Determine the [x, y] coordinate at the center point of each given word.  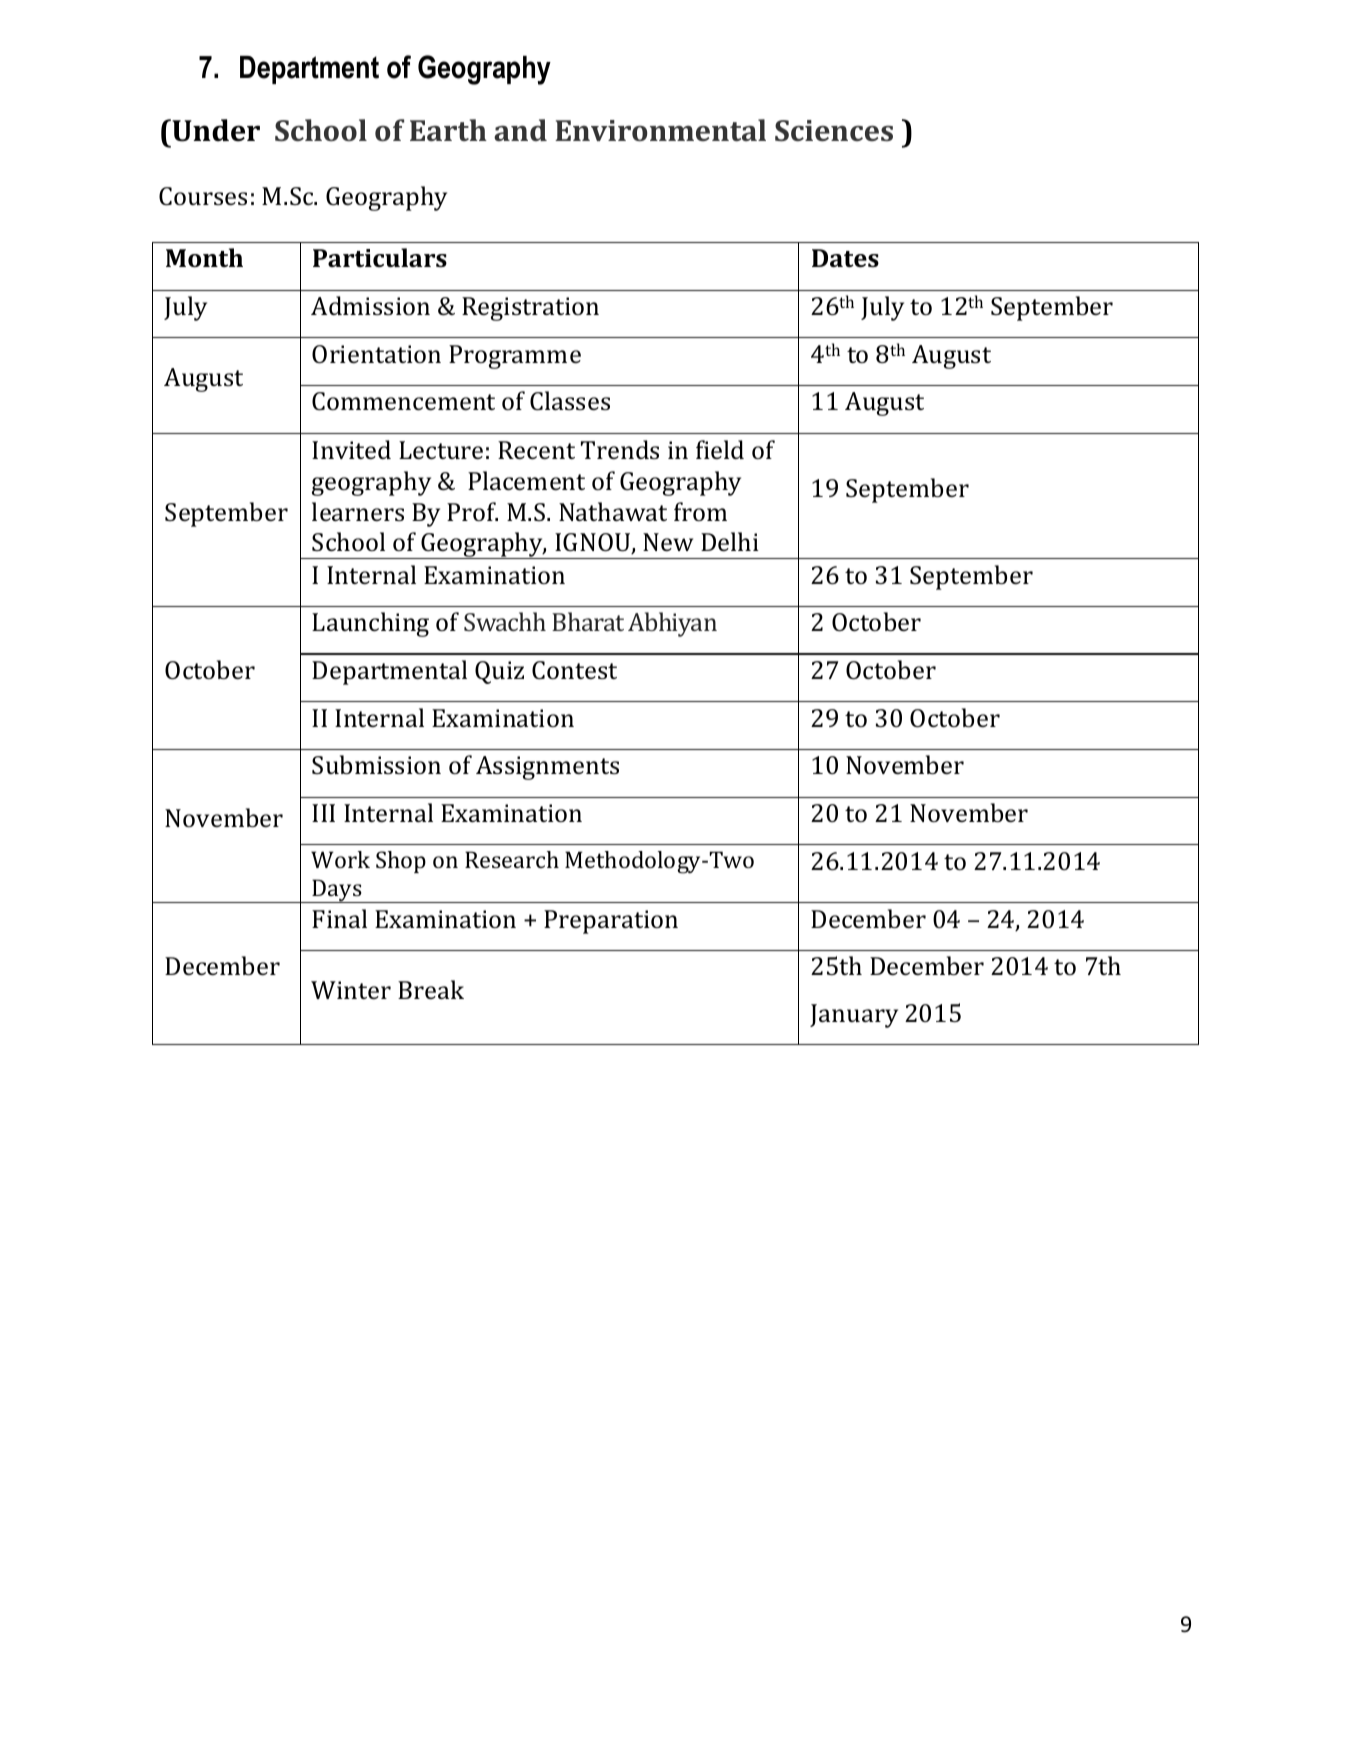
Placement [526, 480]
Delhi [730, 541]
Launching [370, 624]
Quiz [499, 672]
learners [358, 511]
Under [215, 130]
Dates [845, 258]
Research [512, 859]
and [520, 130]
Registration [530, 309]
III [323, 813]
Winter [351, 990]
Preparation [611, 922]
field [720, 449]
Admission [370, 305]
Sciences [834, 130]
